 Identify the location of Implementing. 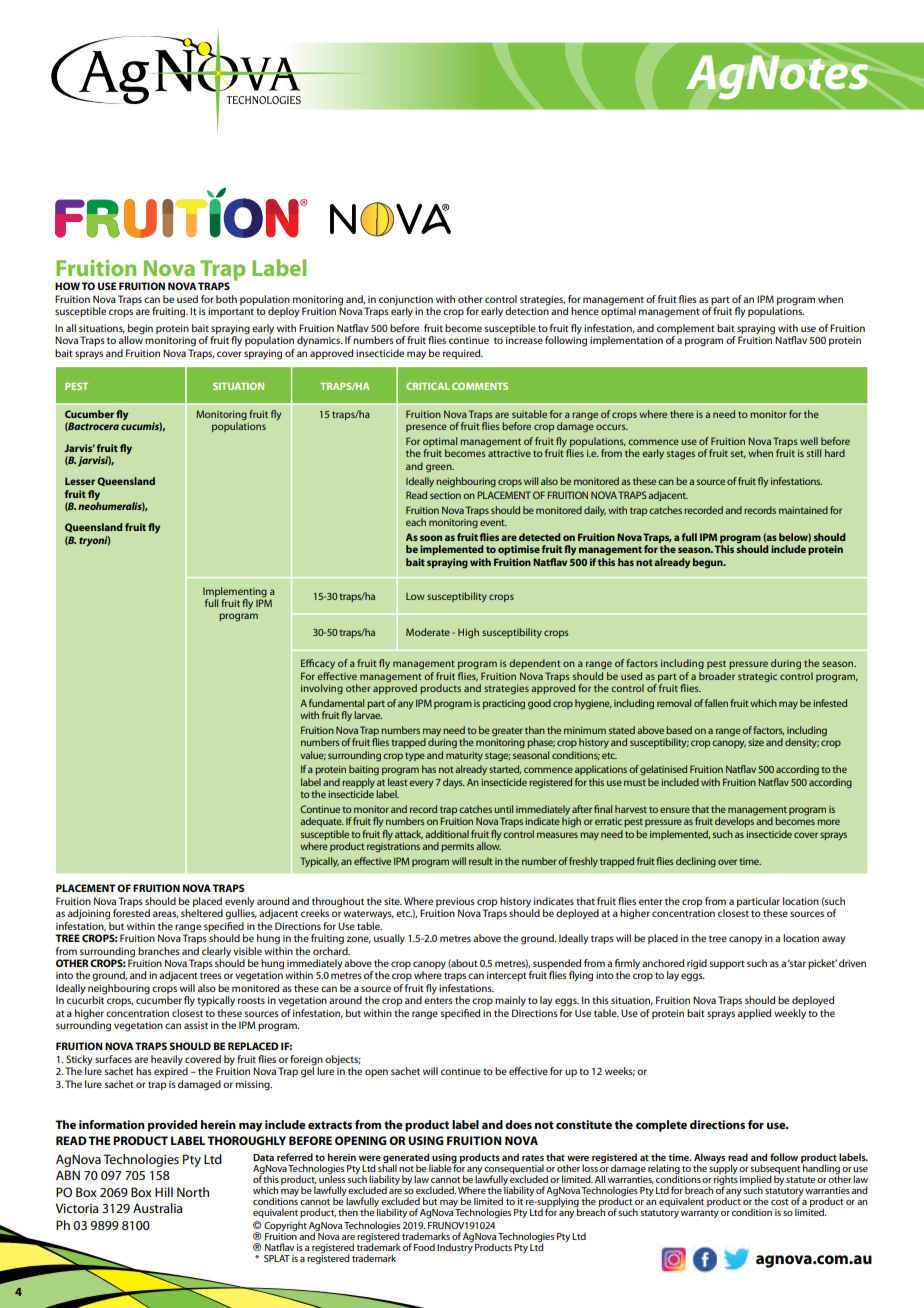
(235, 592).
